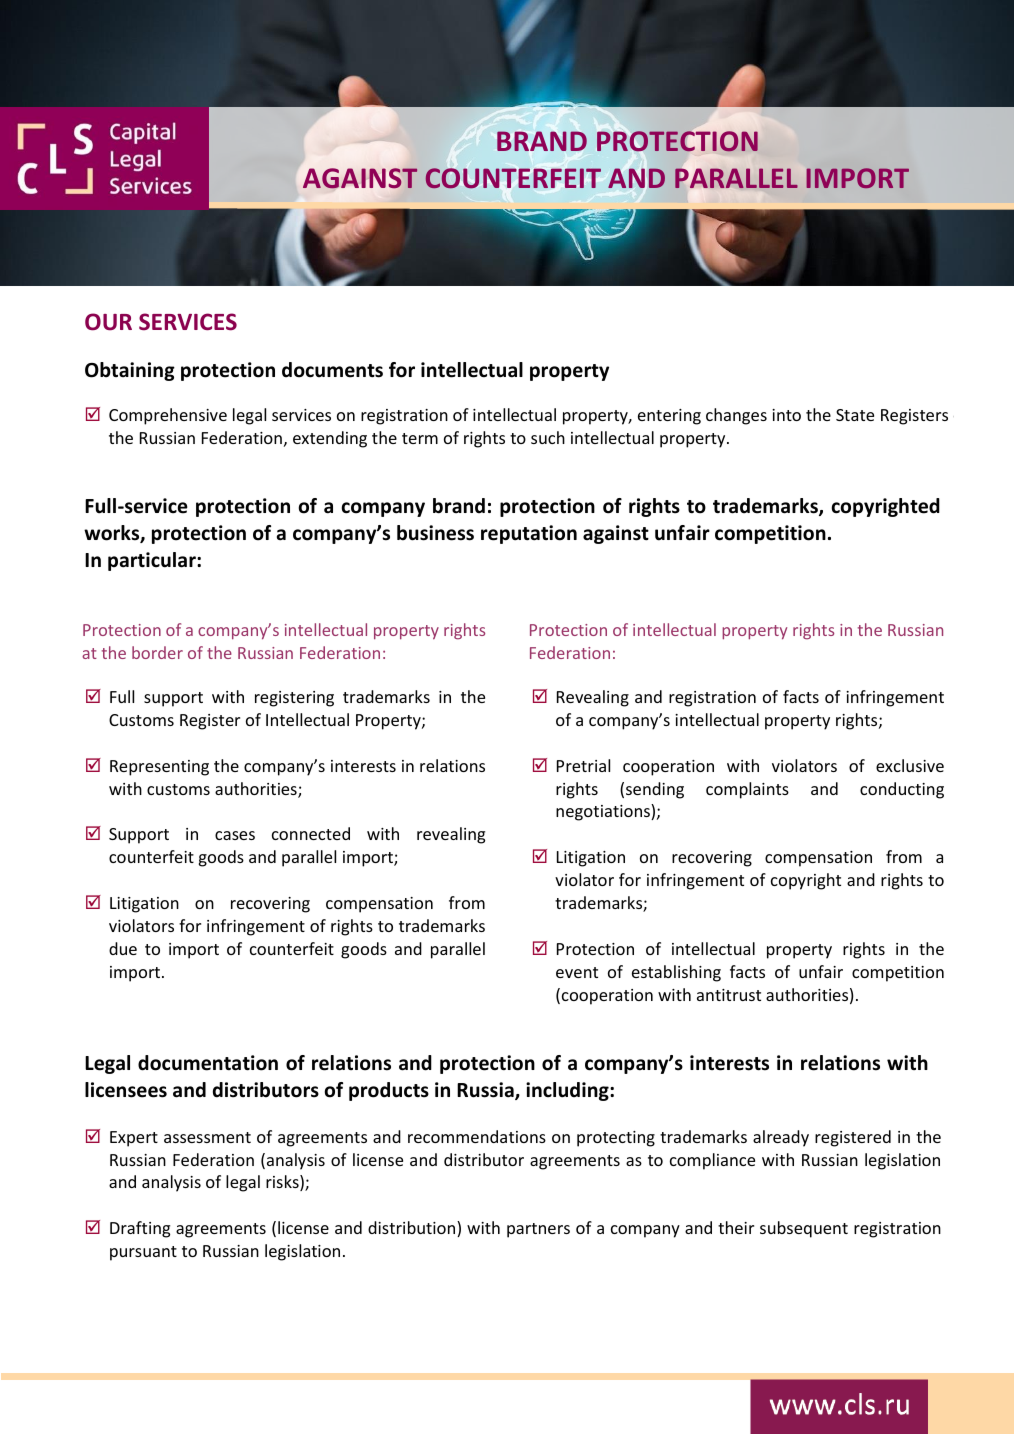 The width and height of the document is (1014, 1434). I want to click on border, so click(157, 652).
